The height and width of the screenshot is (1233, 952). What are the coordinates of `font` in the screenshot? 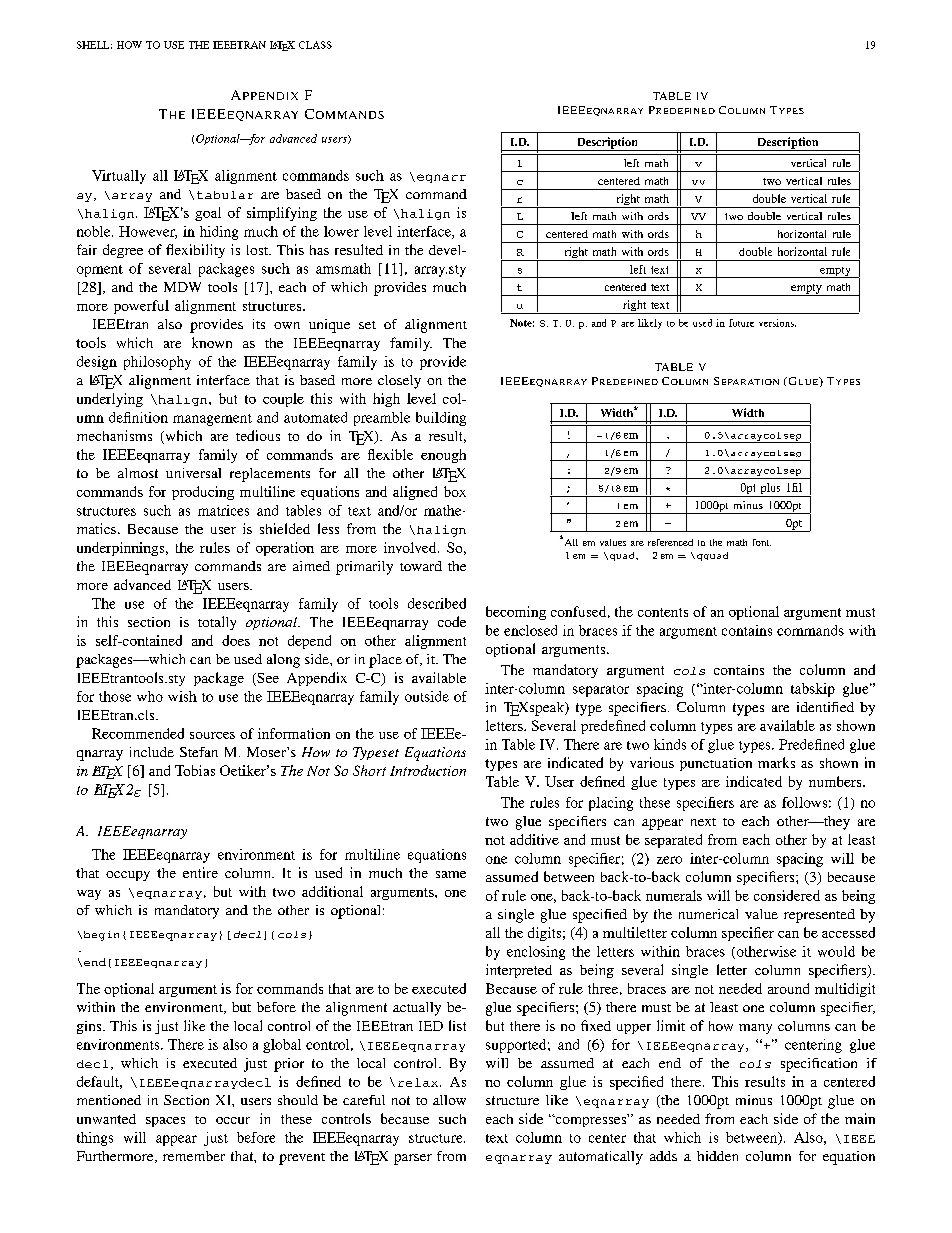 It's located at (762, 542).
